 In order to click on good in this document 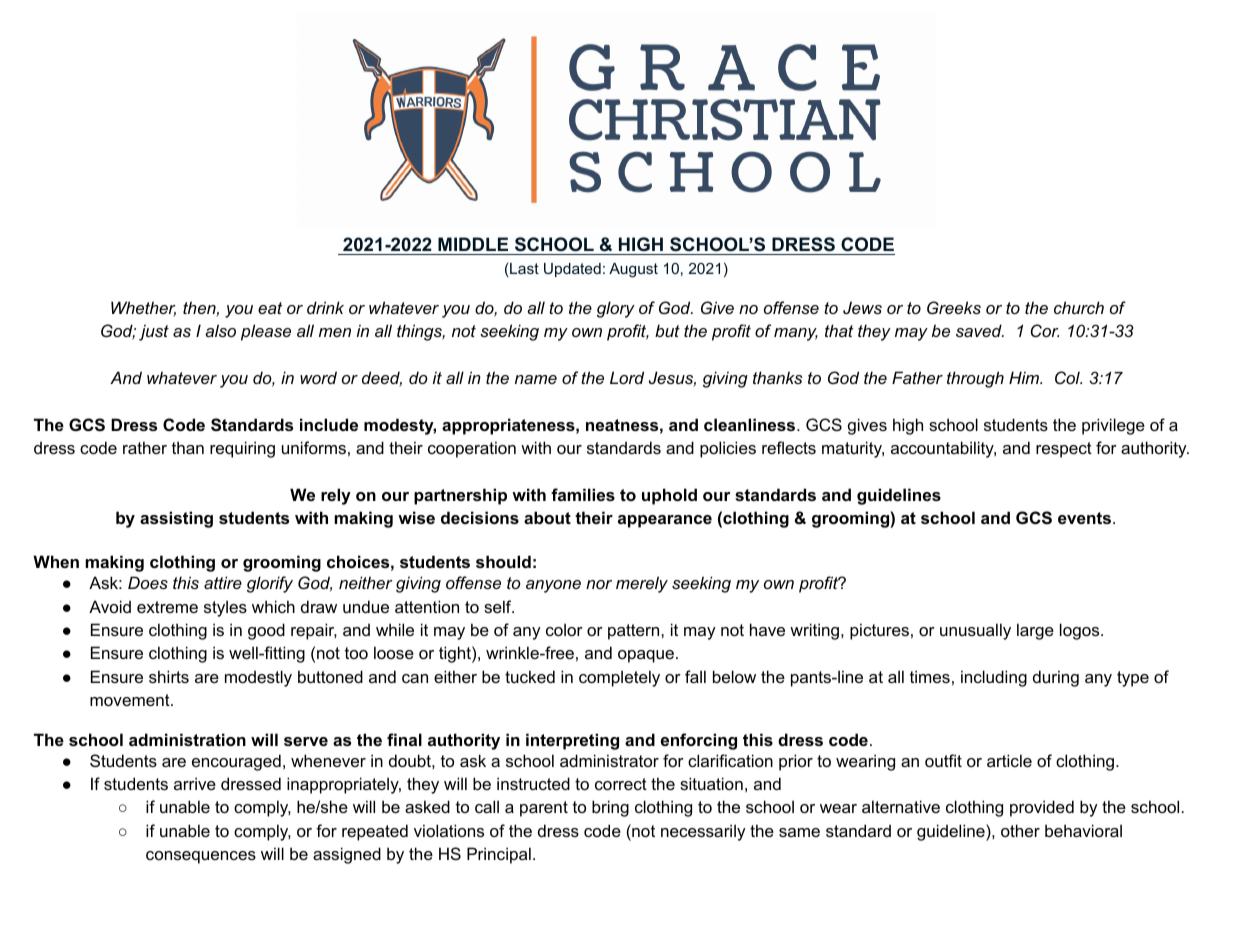, I will do `click(266, 631)`.
